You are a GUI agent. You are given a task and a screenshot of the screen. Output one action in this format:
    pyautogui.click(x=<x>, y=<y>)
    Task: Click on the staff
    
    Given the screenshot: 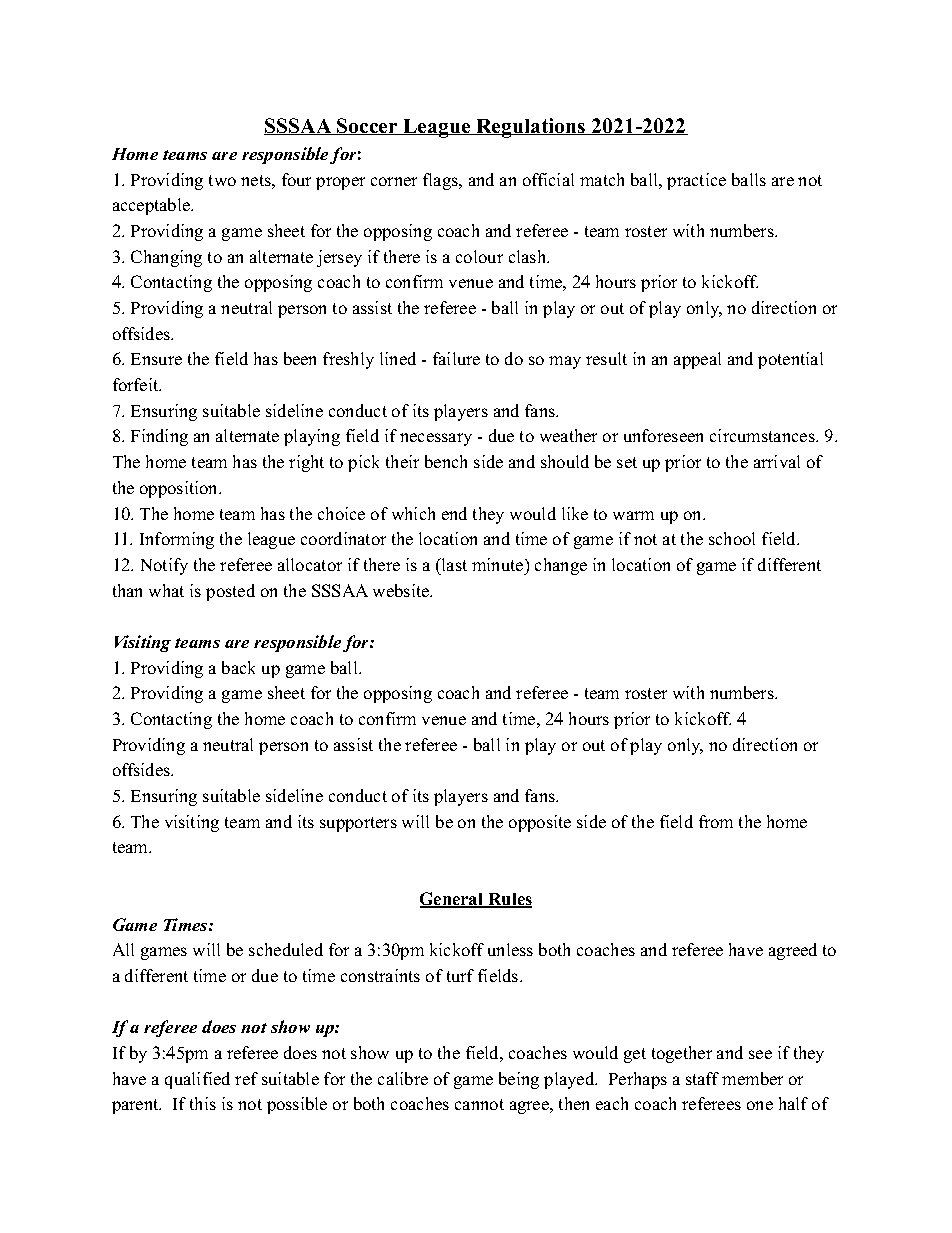 What is the action you would take?
    pyautogui.click(x=702, y=1078)
